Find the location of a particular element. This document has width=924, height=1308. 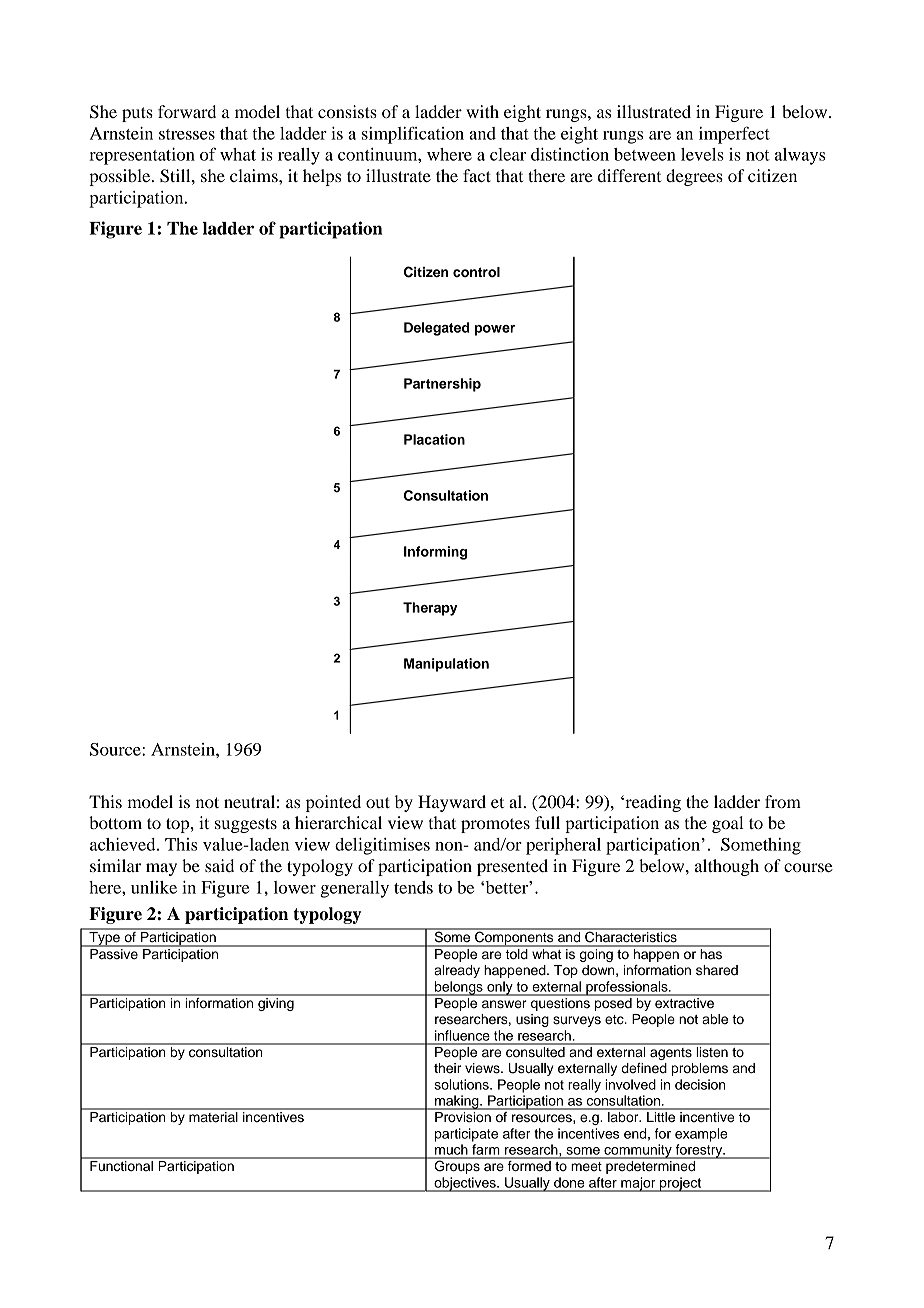

solutions is located at coordinates (462, 1084).
